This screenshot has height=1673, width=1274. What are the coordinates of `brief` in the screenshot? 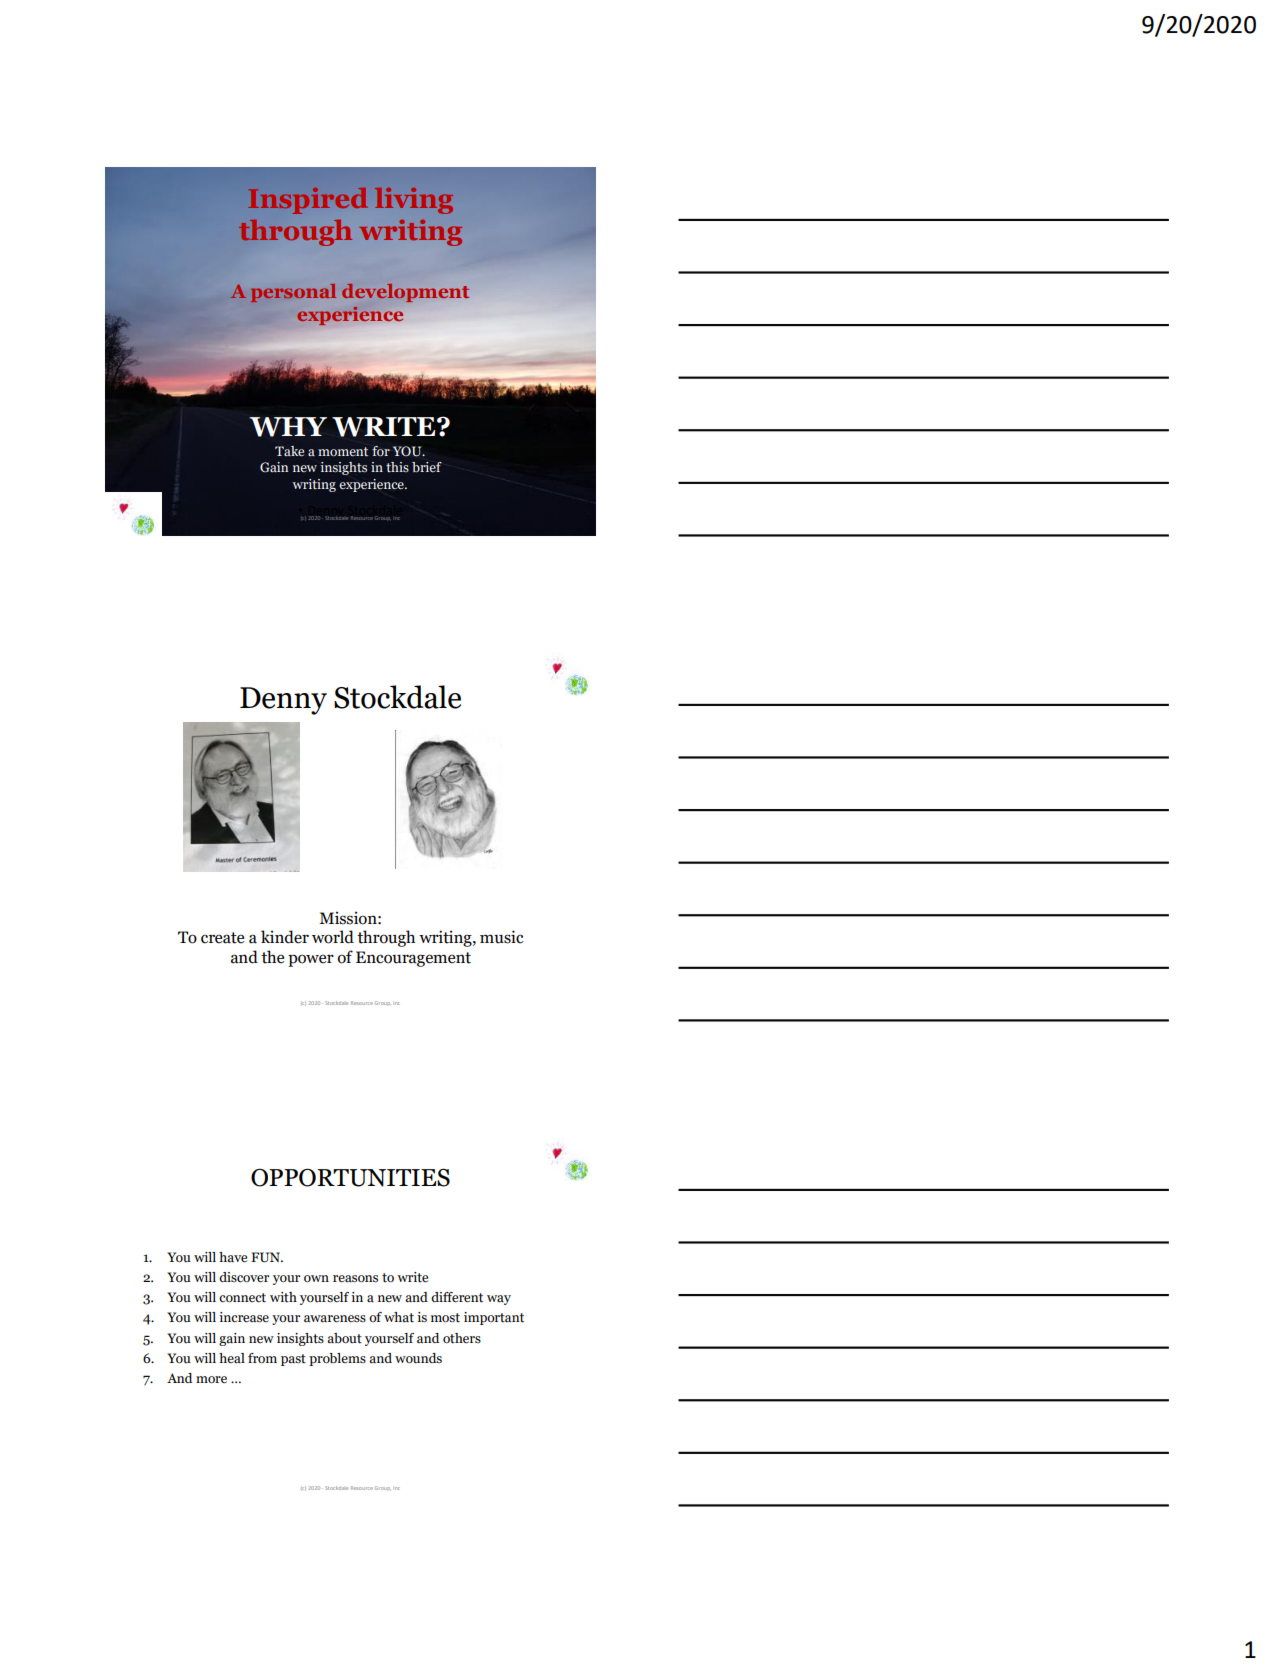 It's located at (427, 467).
